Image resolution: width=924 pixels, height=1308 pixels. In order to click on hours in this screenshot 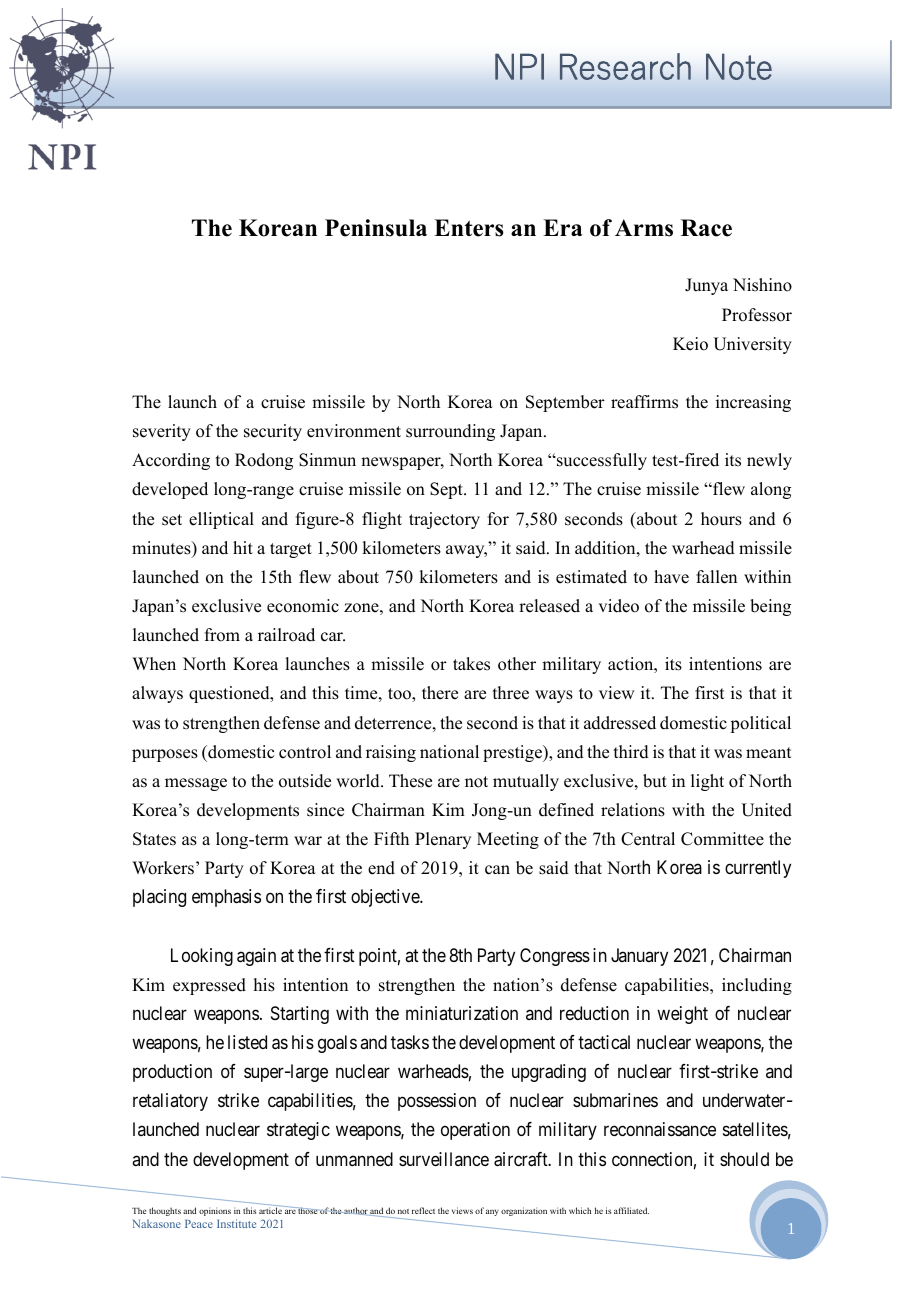, I will do `click(721, 519)`.
